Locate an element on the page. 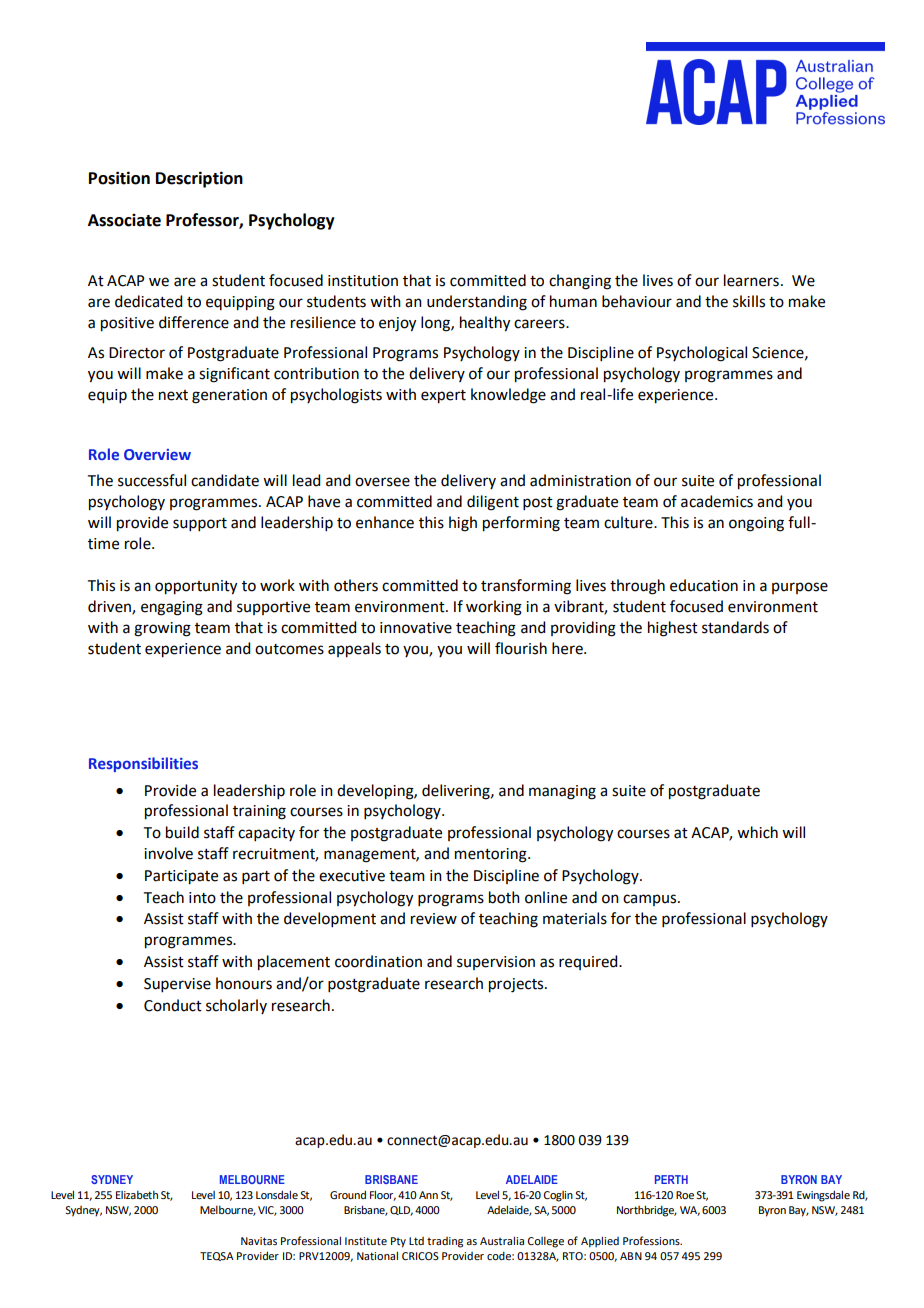  Responsibilities is located at coordinates (143, 764).
